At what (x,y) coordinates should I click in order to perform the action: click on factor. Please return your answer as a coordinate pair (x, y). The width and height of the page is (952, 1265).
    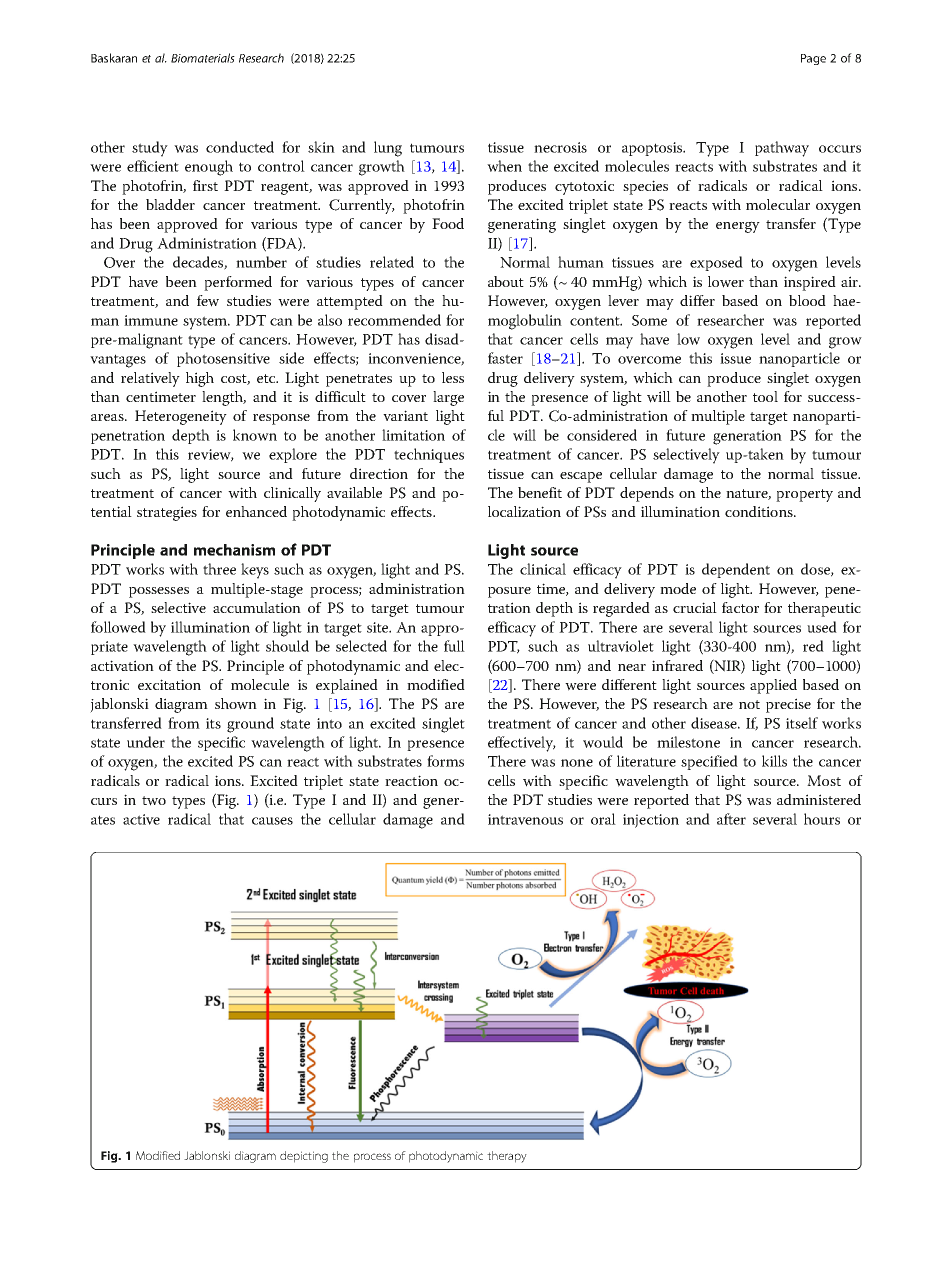
    Looking at the image, I should click on (740, 607).
